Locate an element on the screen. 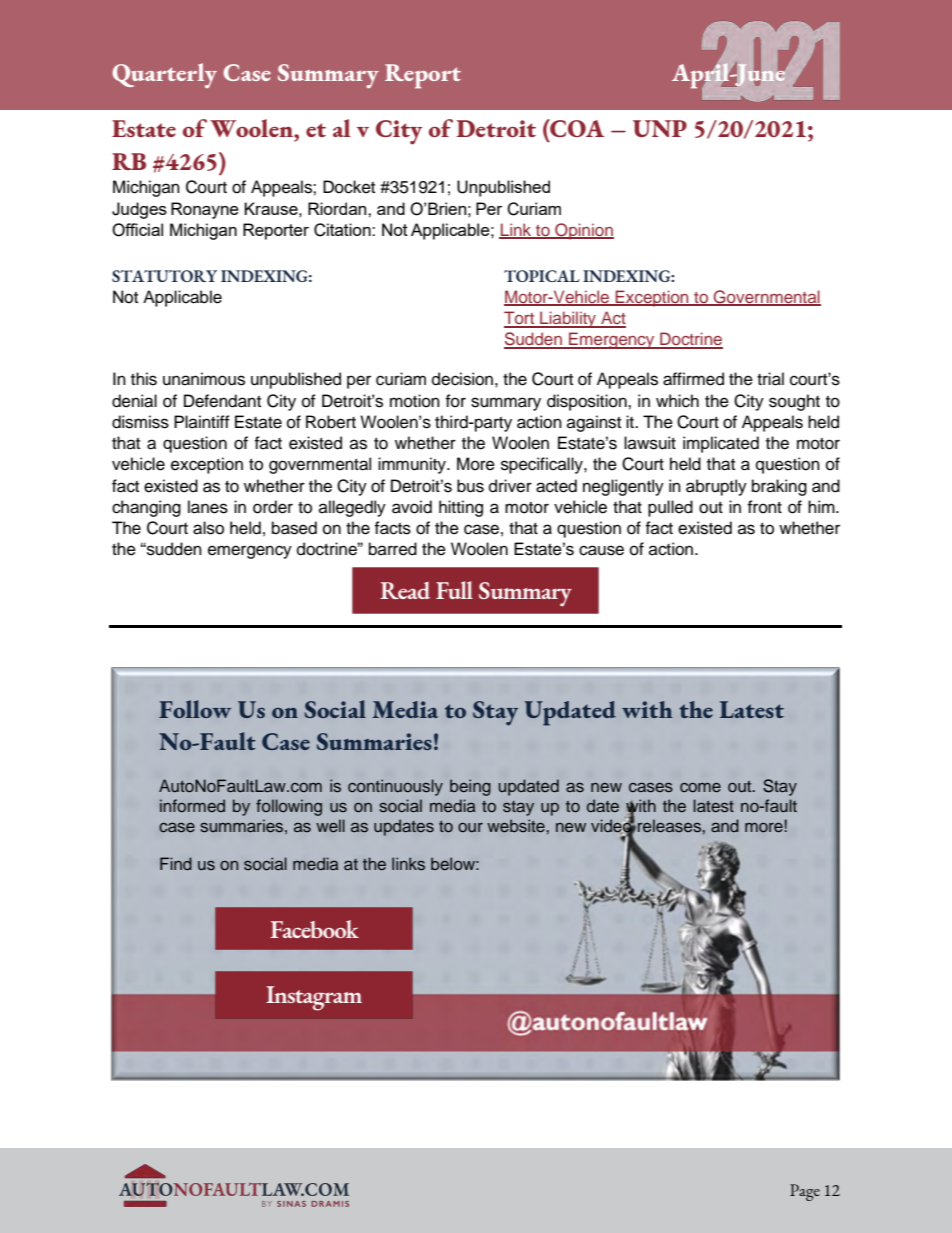  trial is located at coordinates (770, 379).
